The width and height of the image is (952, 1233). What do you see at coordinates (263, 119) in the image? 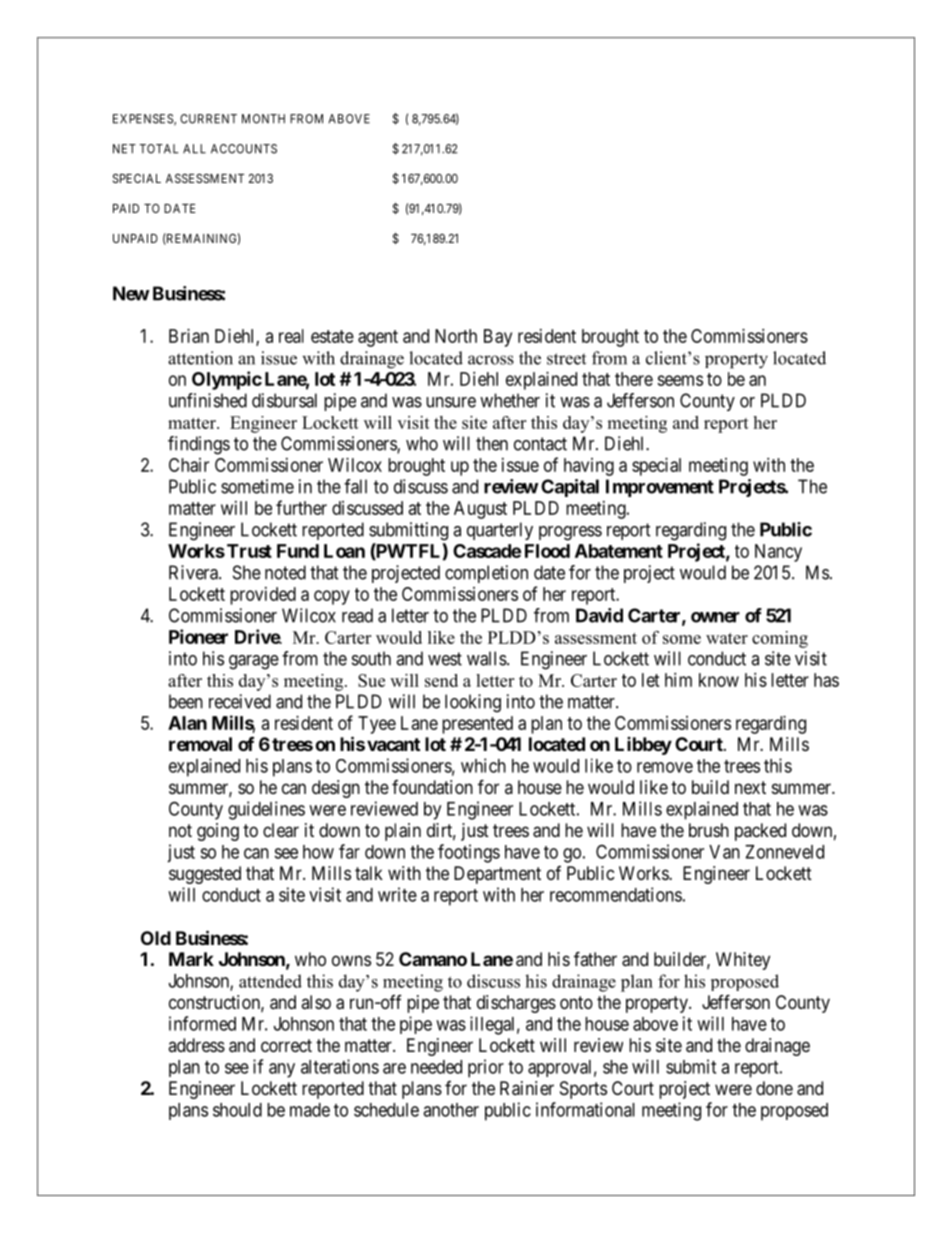
I see `MONTH` at bounding box center [263, 119].
